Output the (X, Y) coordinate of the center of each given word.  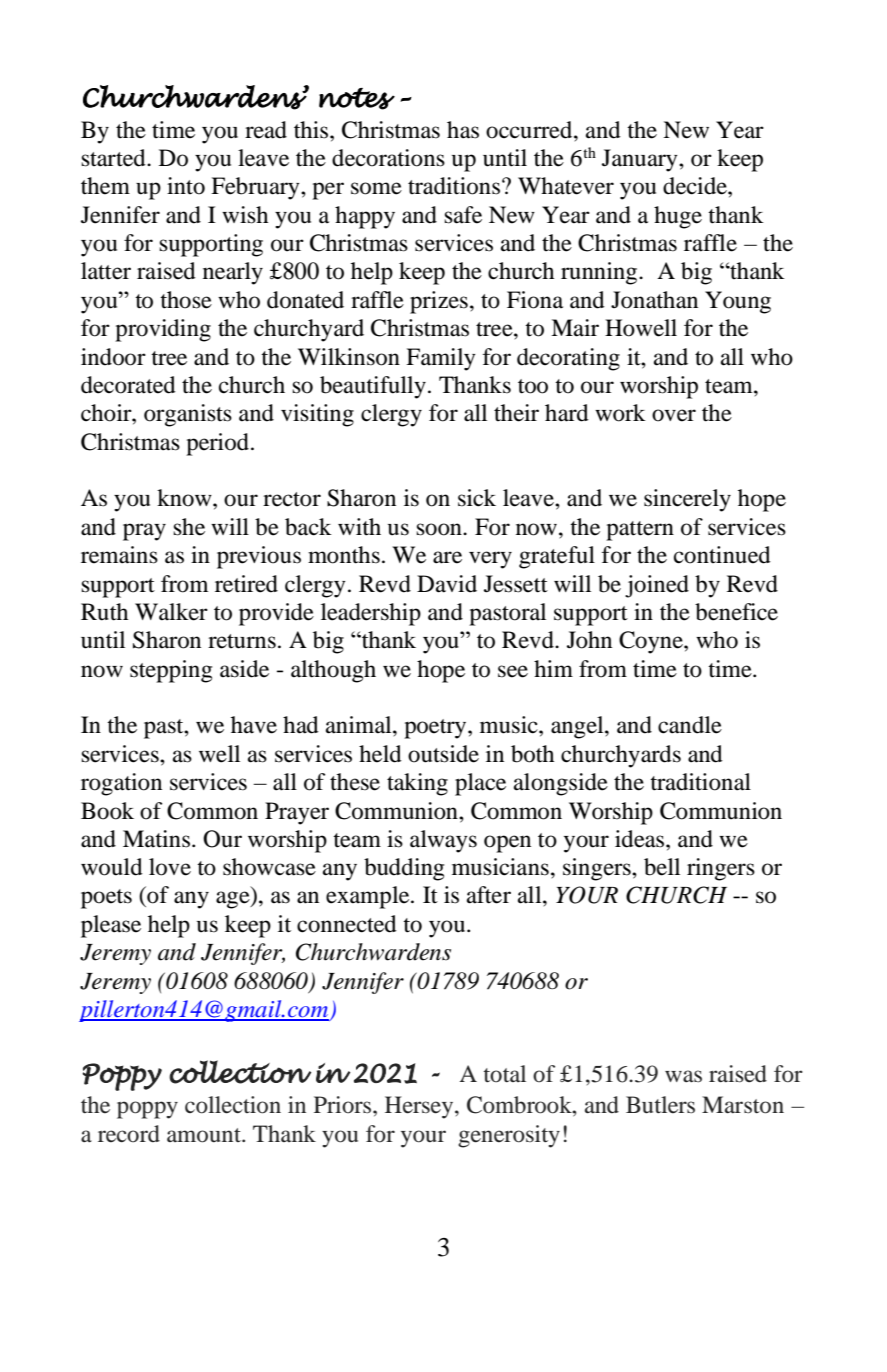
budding (404, 869)
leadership (371, 614)
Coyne (652, 642)
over (674, 415)
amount (205, 1135)
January (641, 160)
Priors (344, 1105)
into (186, 186)
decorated (128, 385)
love (170, 867)
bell (662, 867)
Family (441, 359)
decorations (388, 158)
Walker (171, 612)
